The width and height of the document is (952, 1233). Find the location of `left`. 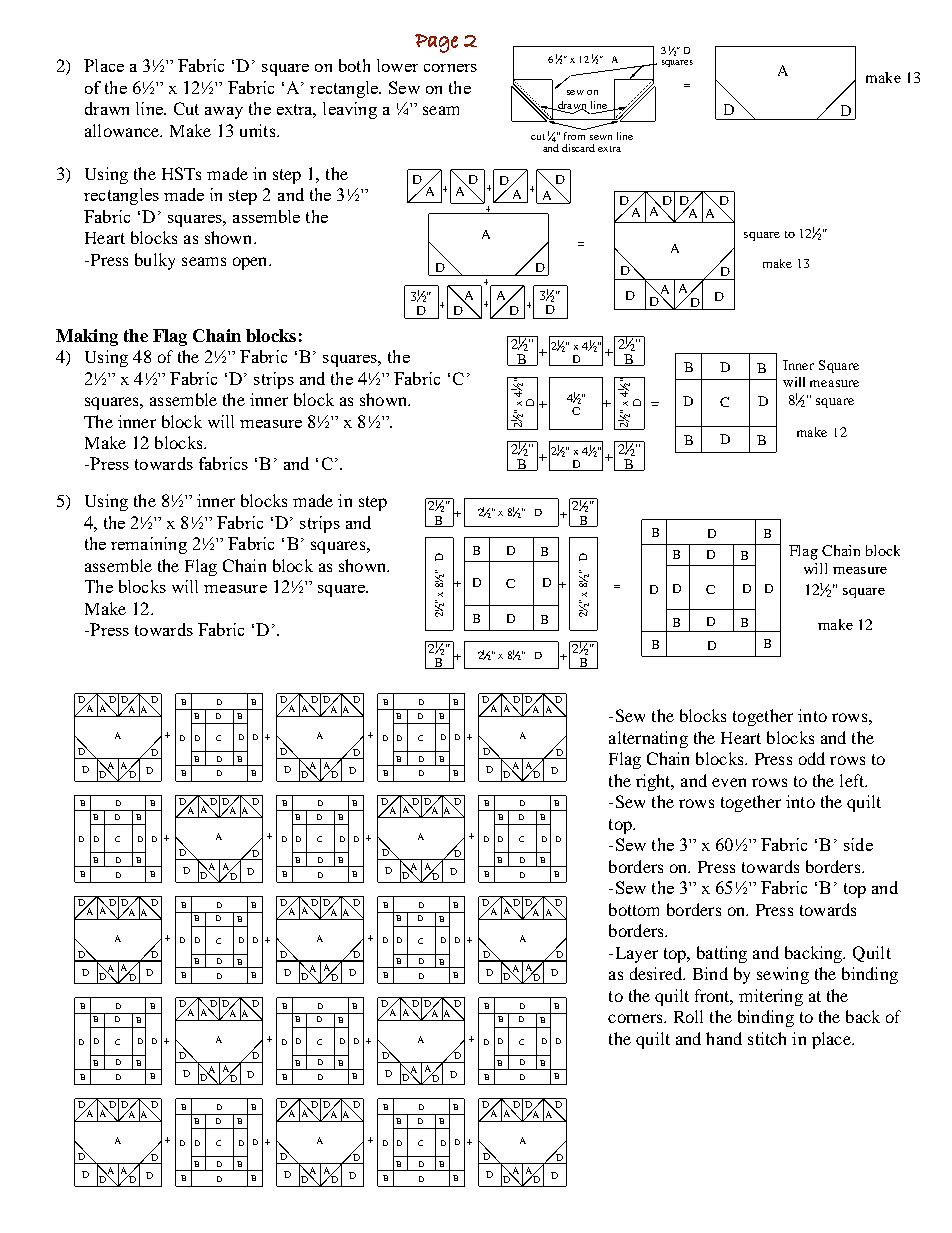

left is located at coordinates (853, 780).
